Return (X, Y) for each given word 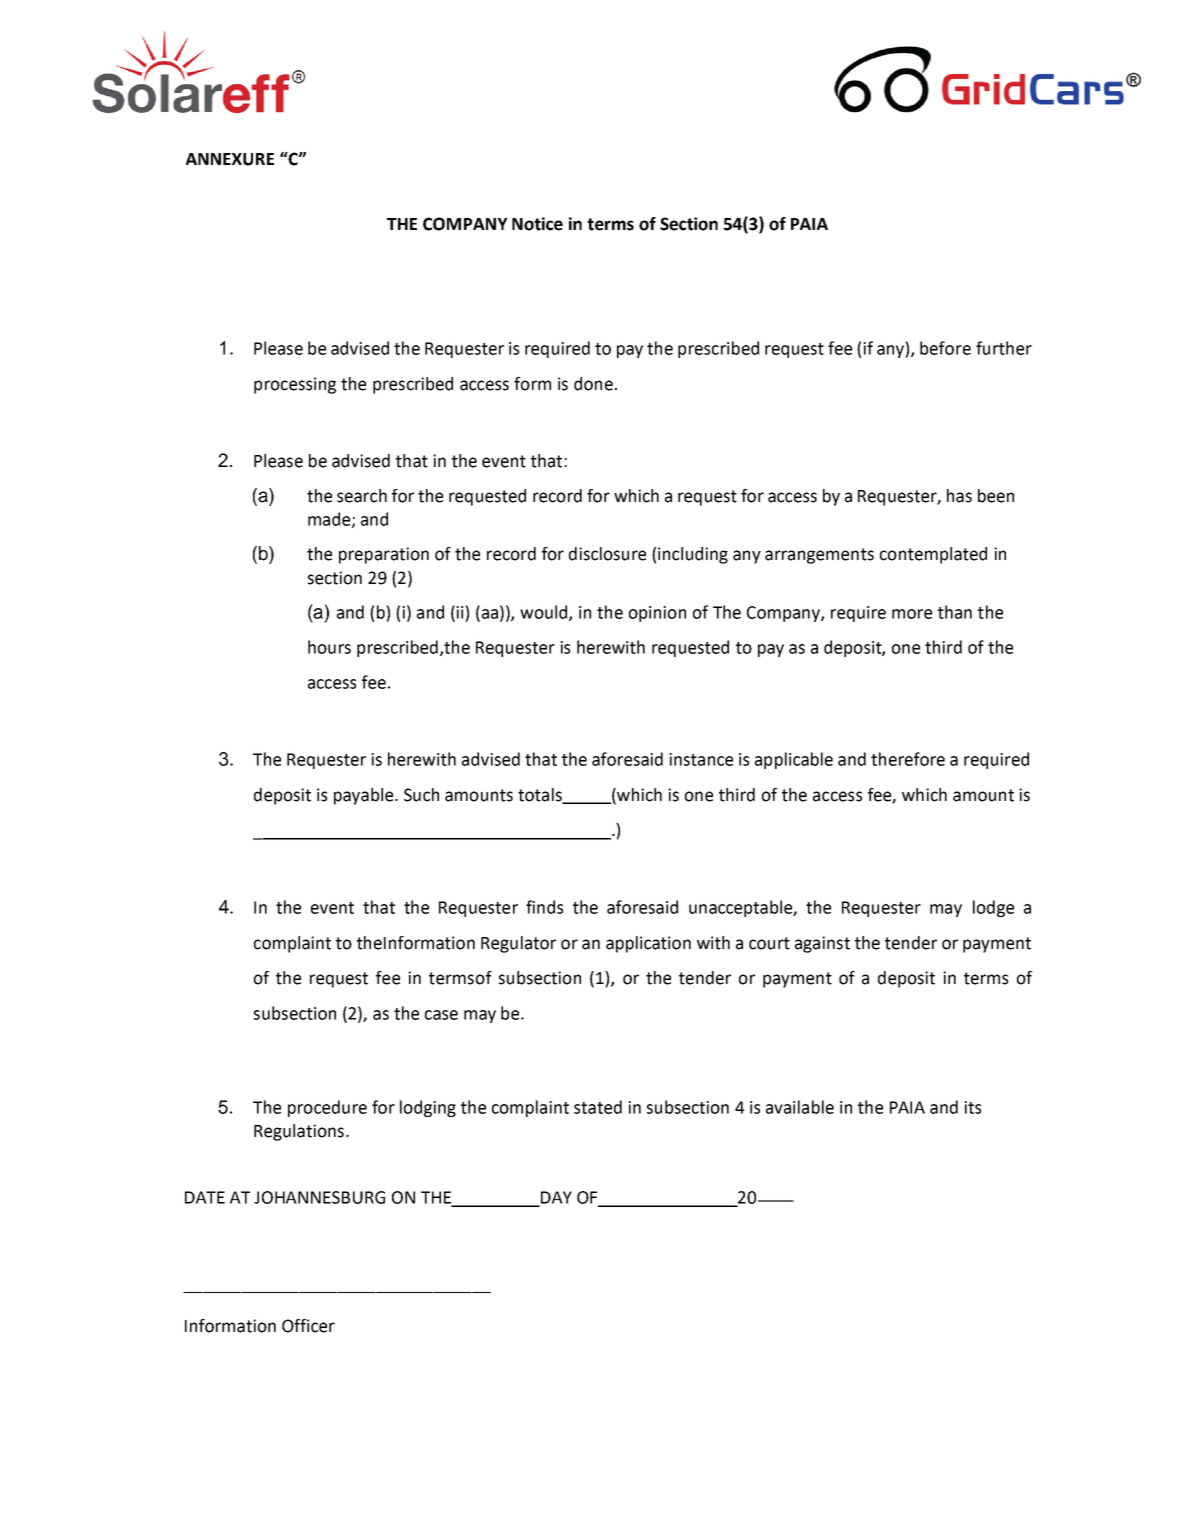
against (822, 944)
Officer (308, 1326)
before (945, 348)
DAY (555, 1198)
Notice (537, 224)
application (648, 944)
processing (295, 385)
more (912, 614)
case (441, 1015)
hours (329, 647)
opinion (657, 614)
